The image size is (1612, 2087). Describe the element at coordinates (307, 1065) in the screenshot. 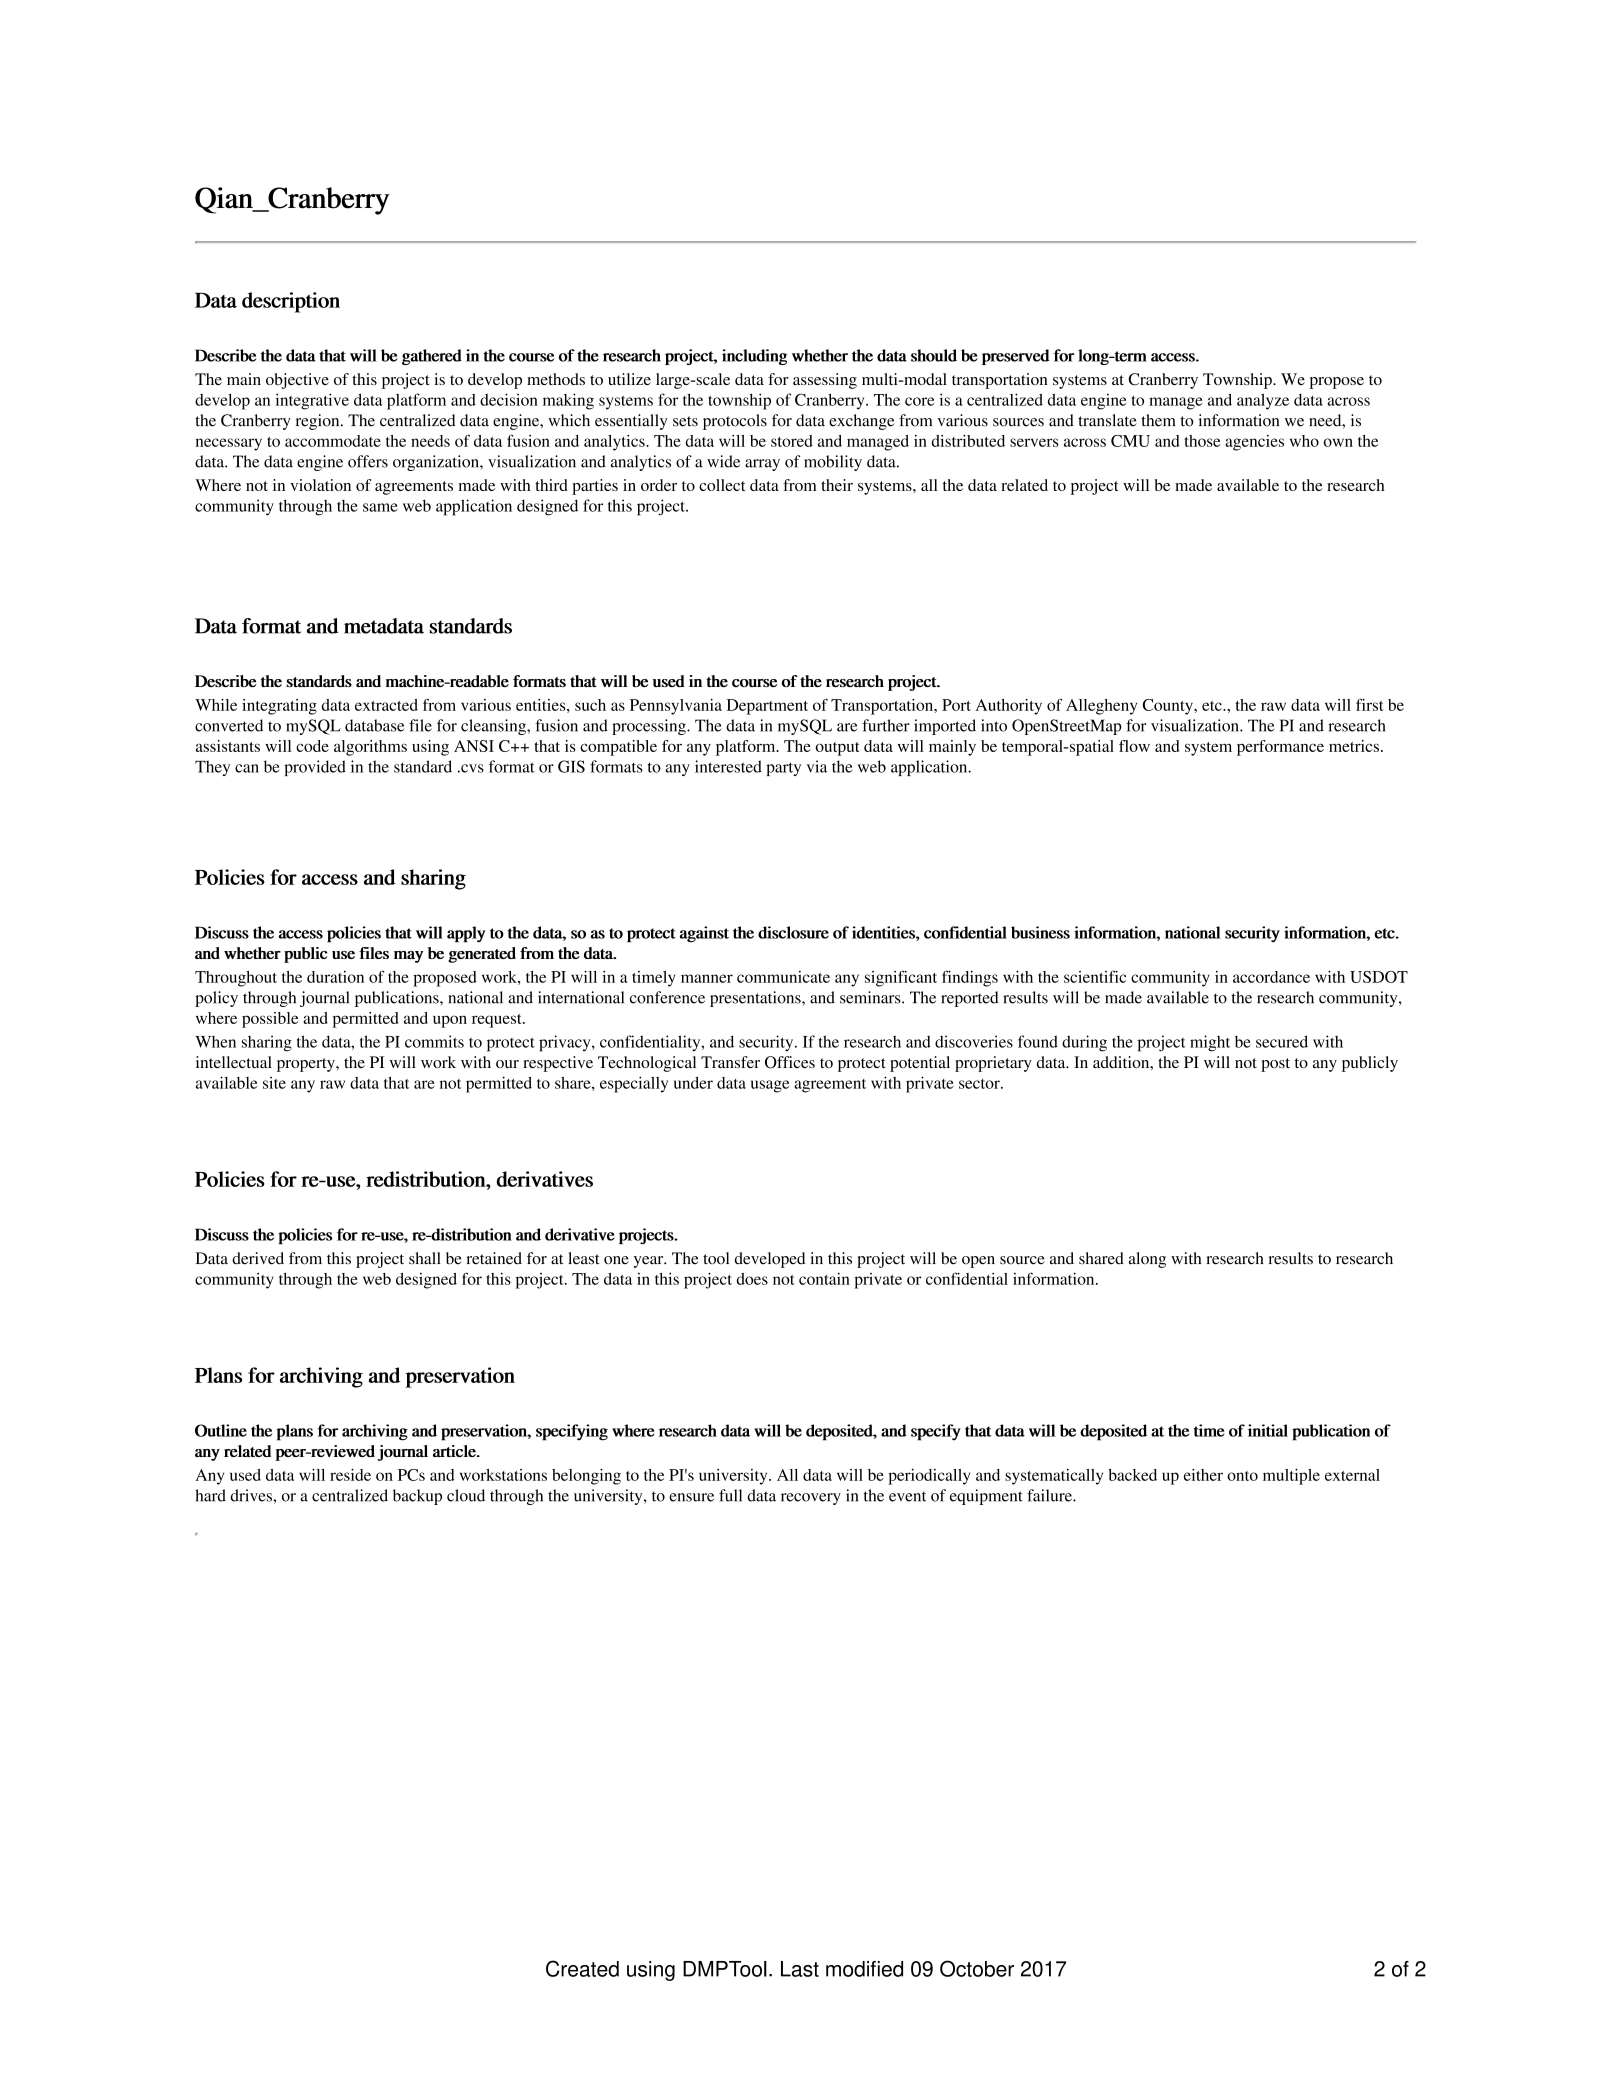

I see `property` at that location.
